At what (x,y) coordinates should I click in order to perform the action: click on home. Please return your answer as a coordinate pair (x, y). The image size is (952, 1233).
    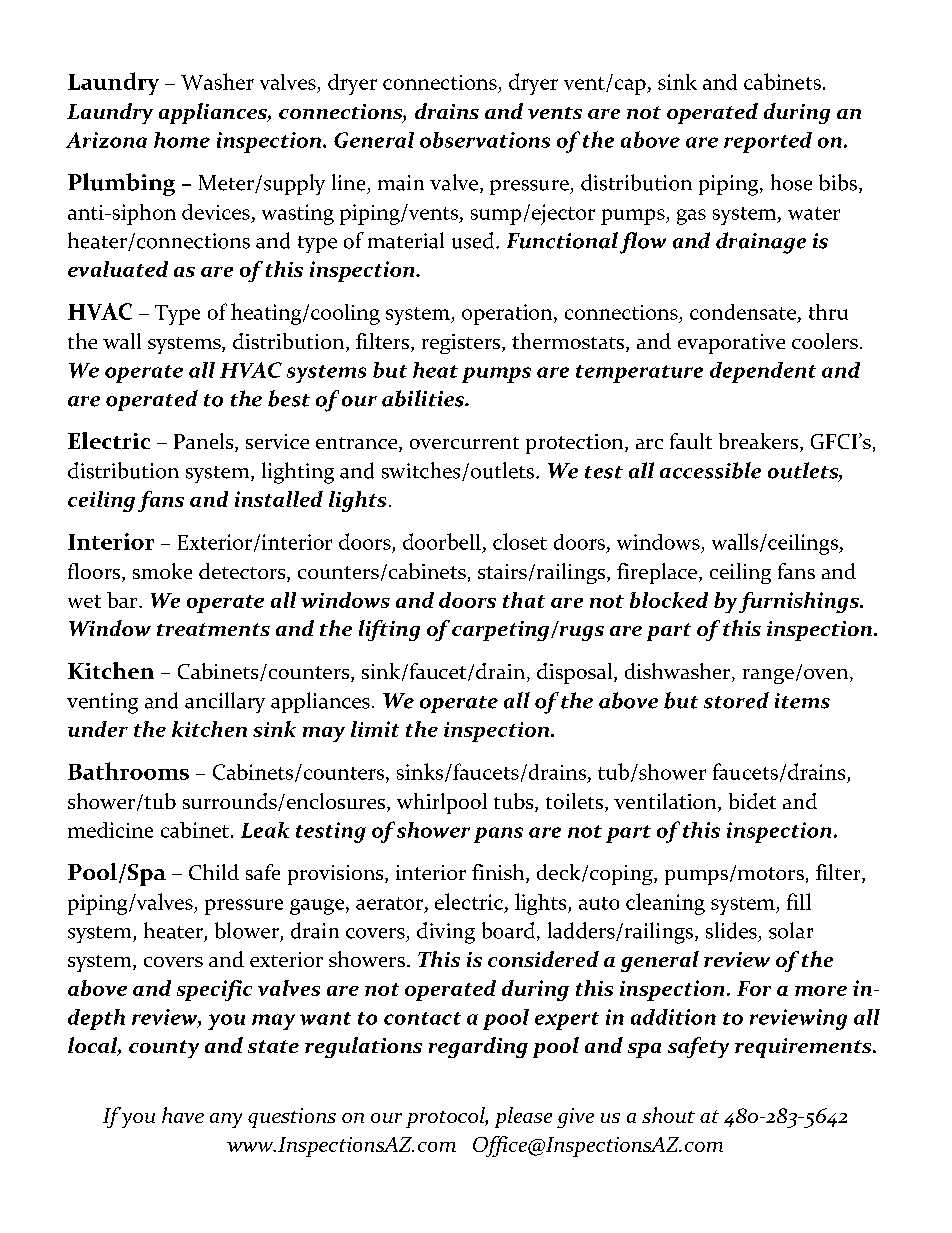
    Looking at the image, I should click on (182, 140).
